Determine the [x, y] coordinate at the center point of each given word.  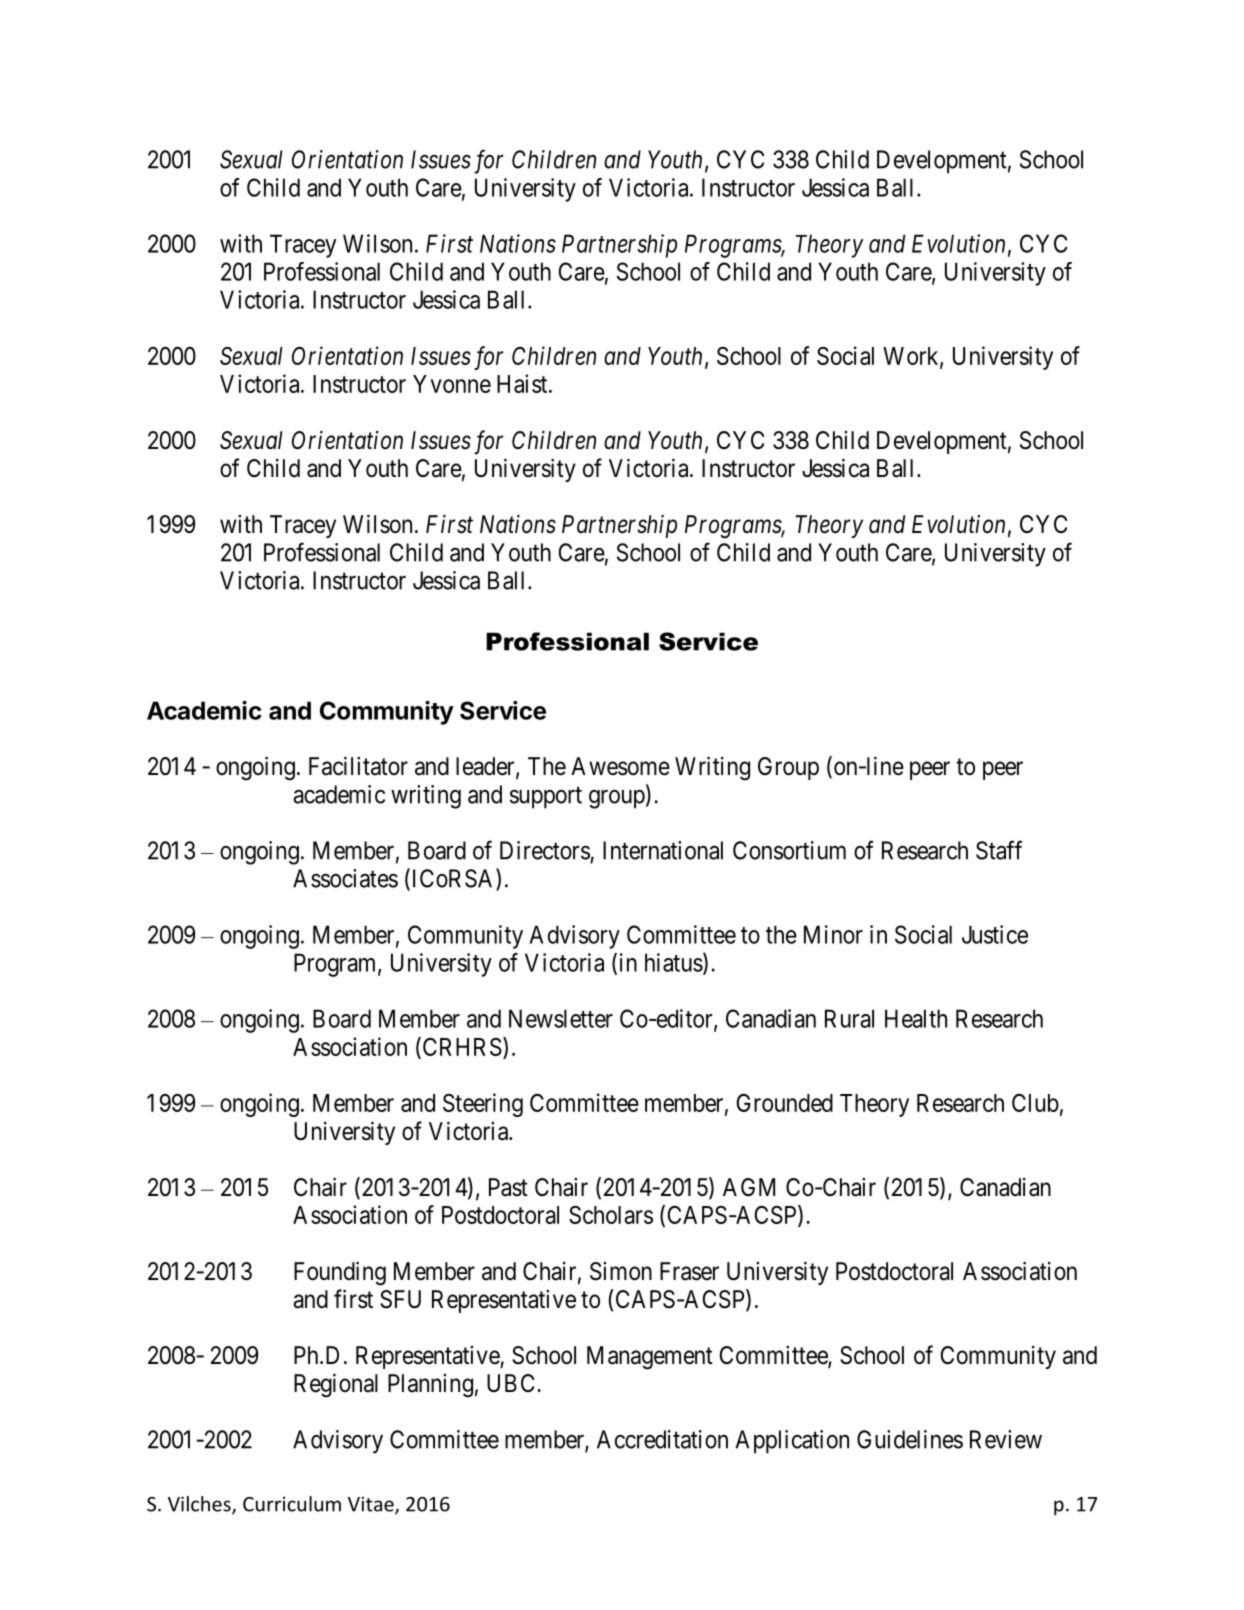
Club [1035, 1103]
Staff [999, 850]
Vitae [372, 1505]
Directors [545, 850]
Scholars [611, 1215]
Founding [340, 1273]
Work [912, 357]
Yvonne [452, 384]
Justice [995, 934]
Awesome [620, 766]
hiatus [674, 962]
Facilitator [358, 766]
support [546, 798]
